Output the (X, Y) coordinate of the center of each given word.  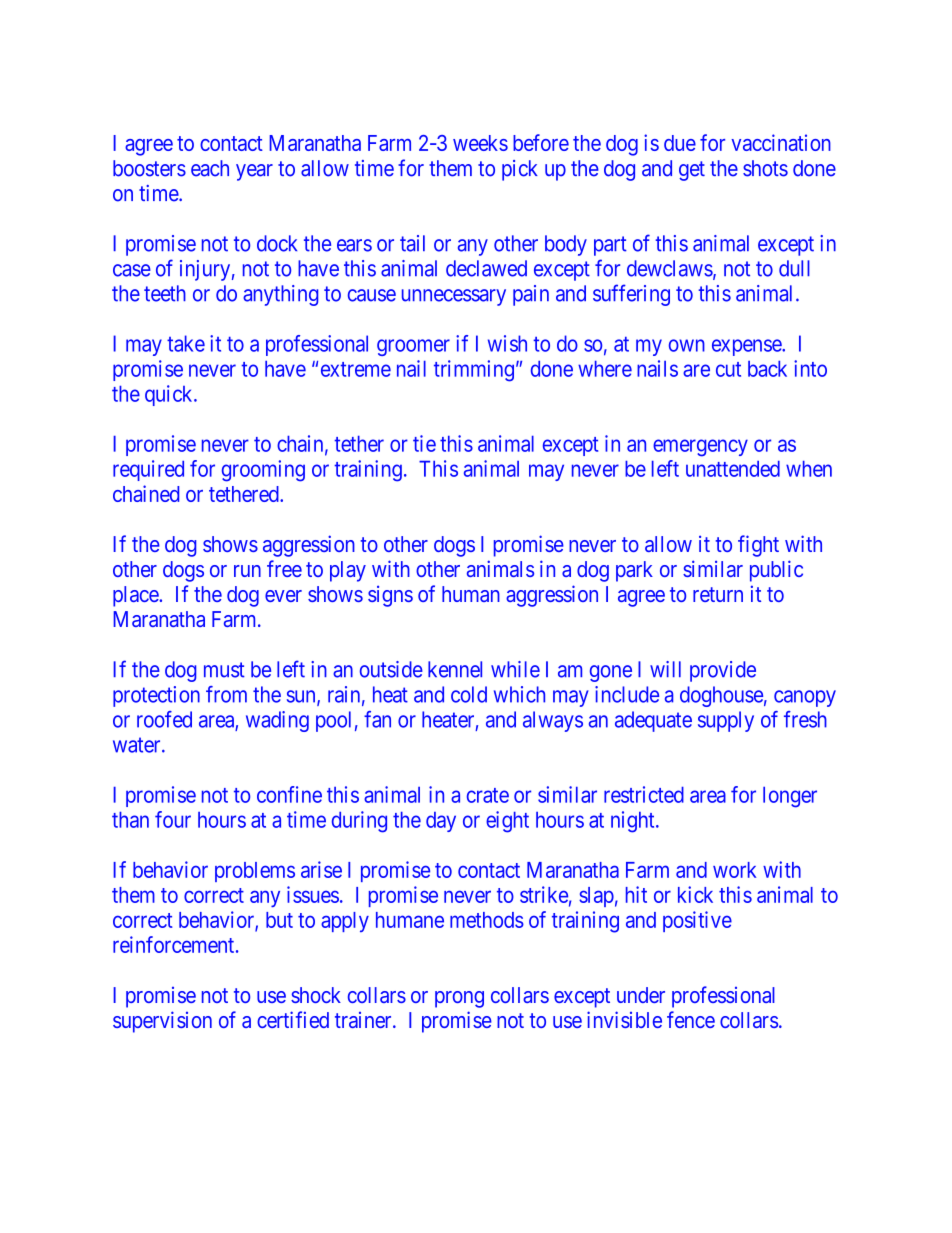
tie (424, 443)
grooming (263, 471)
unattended (733, 469)
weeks (480, 143)
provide (723, 671)
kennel (455, 669)
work (734, 870)
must (224, 670)
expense (747, 347)
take (186, 343)
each (210, 168)
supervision (162, 1022)
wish (507, 343)
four (173, 819)
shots (765, 168)
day (441, 822)
